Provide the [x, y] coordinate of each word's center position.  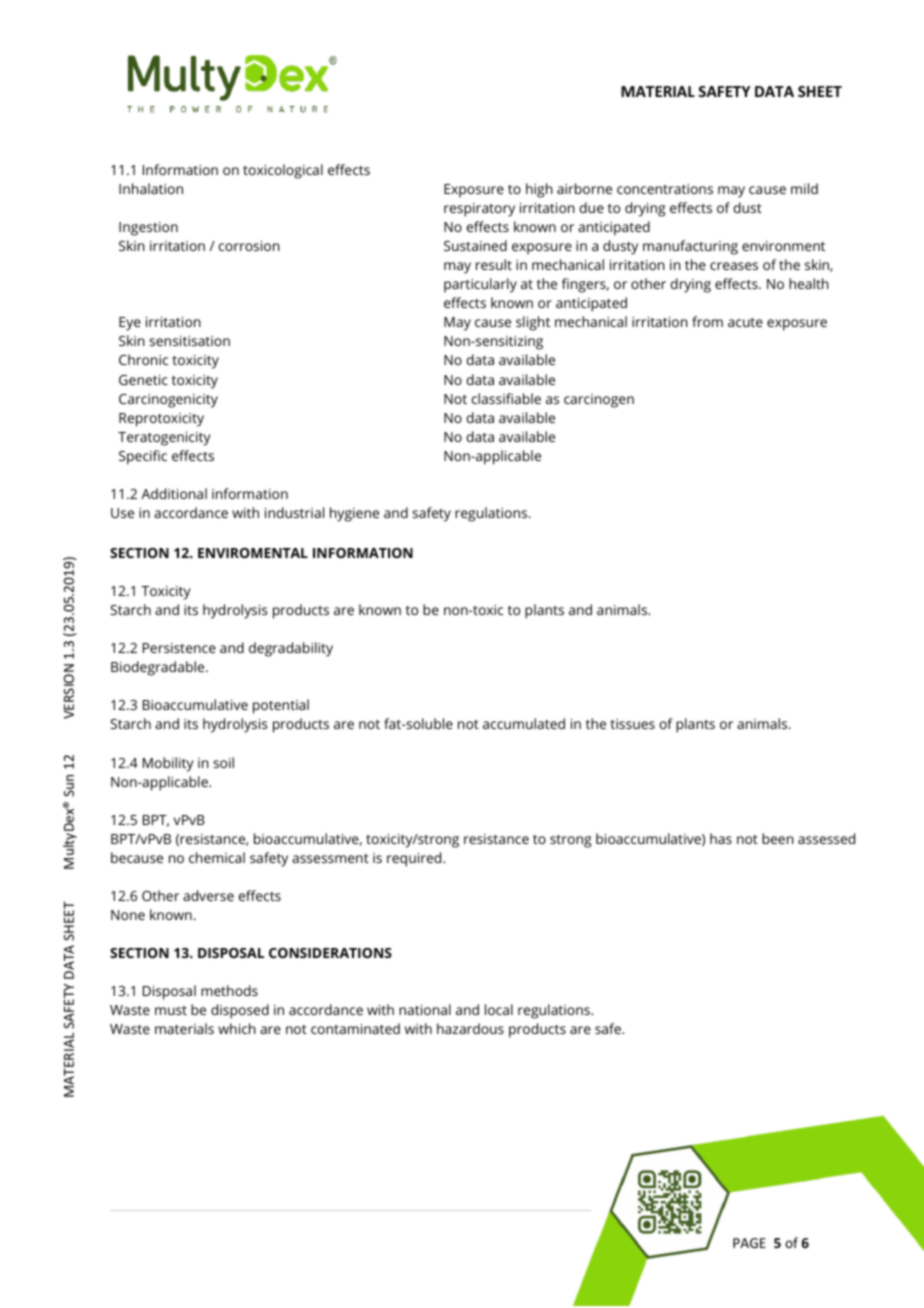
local [499, 1009]
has [721, 838]
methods [229, 990]
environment [783, 246]
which [237, 1028]
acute [745, 322]
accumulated [524, 723]
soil [223, 762]
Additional [174, 493]
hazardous [470, 1028]
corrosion [249, 246]
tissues [632, 724]
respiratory [479, 210]
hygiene [354, 514]
